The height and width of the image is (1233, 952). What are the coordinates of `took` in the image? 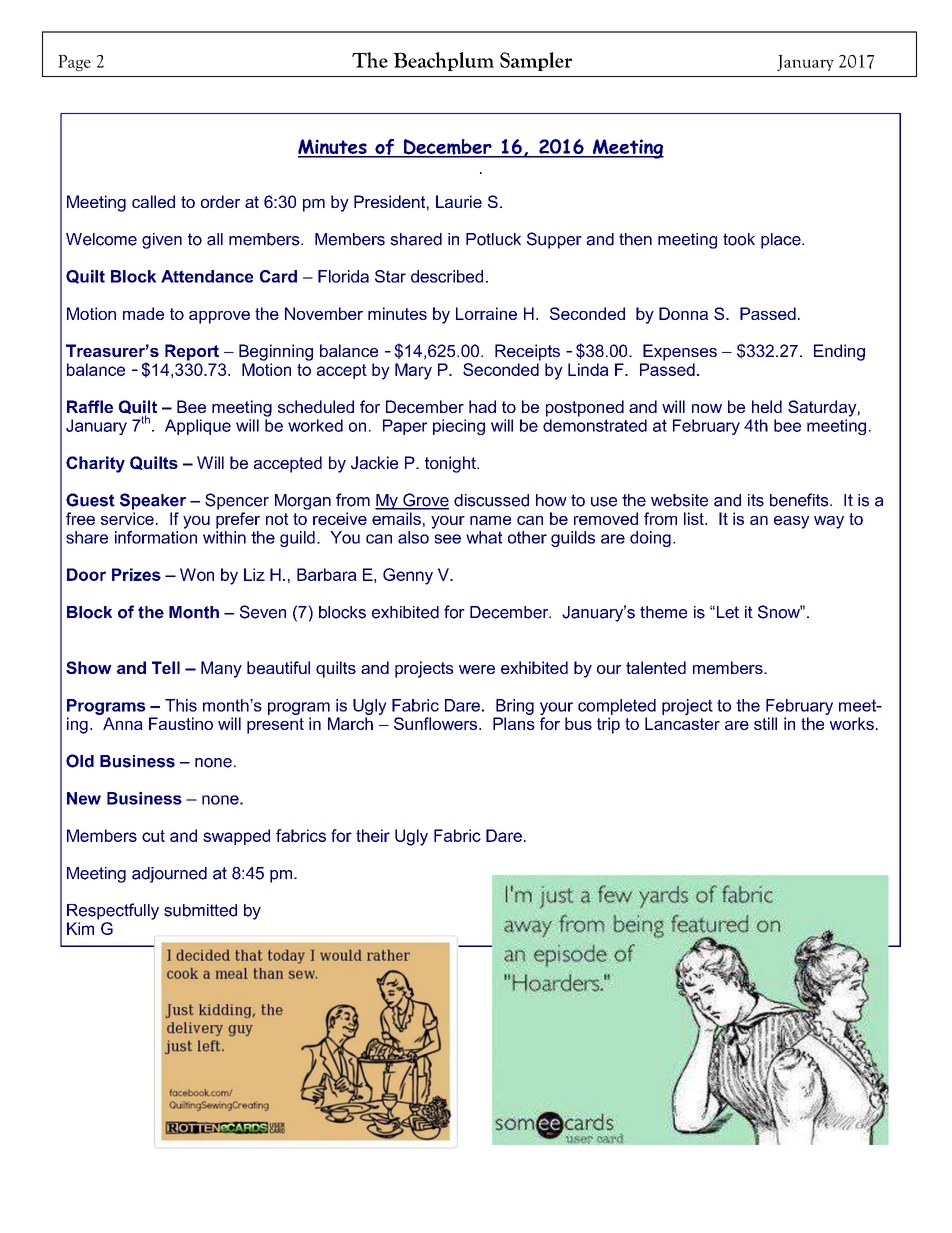 It's located at (739, 239).
